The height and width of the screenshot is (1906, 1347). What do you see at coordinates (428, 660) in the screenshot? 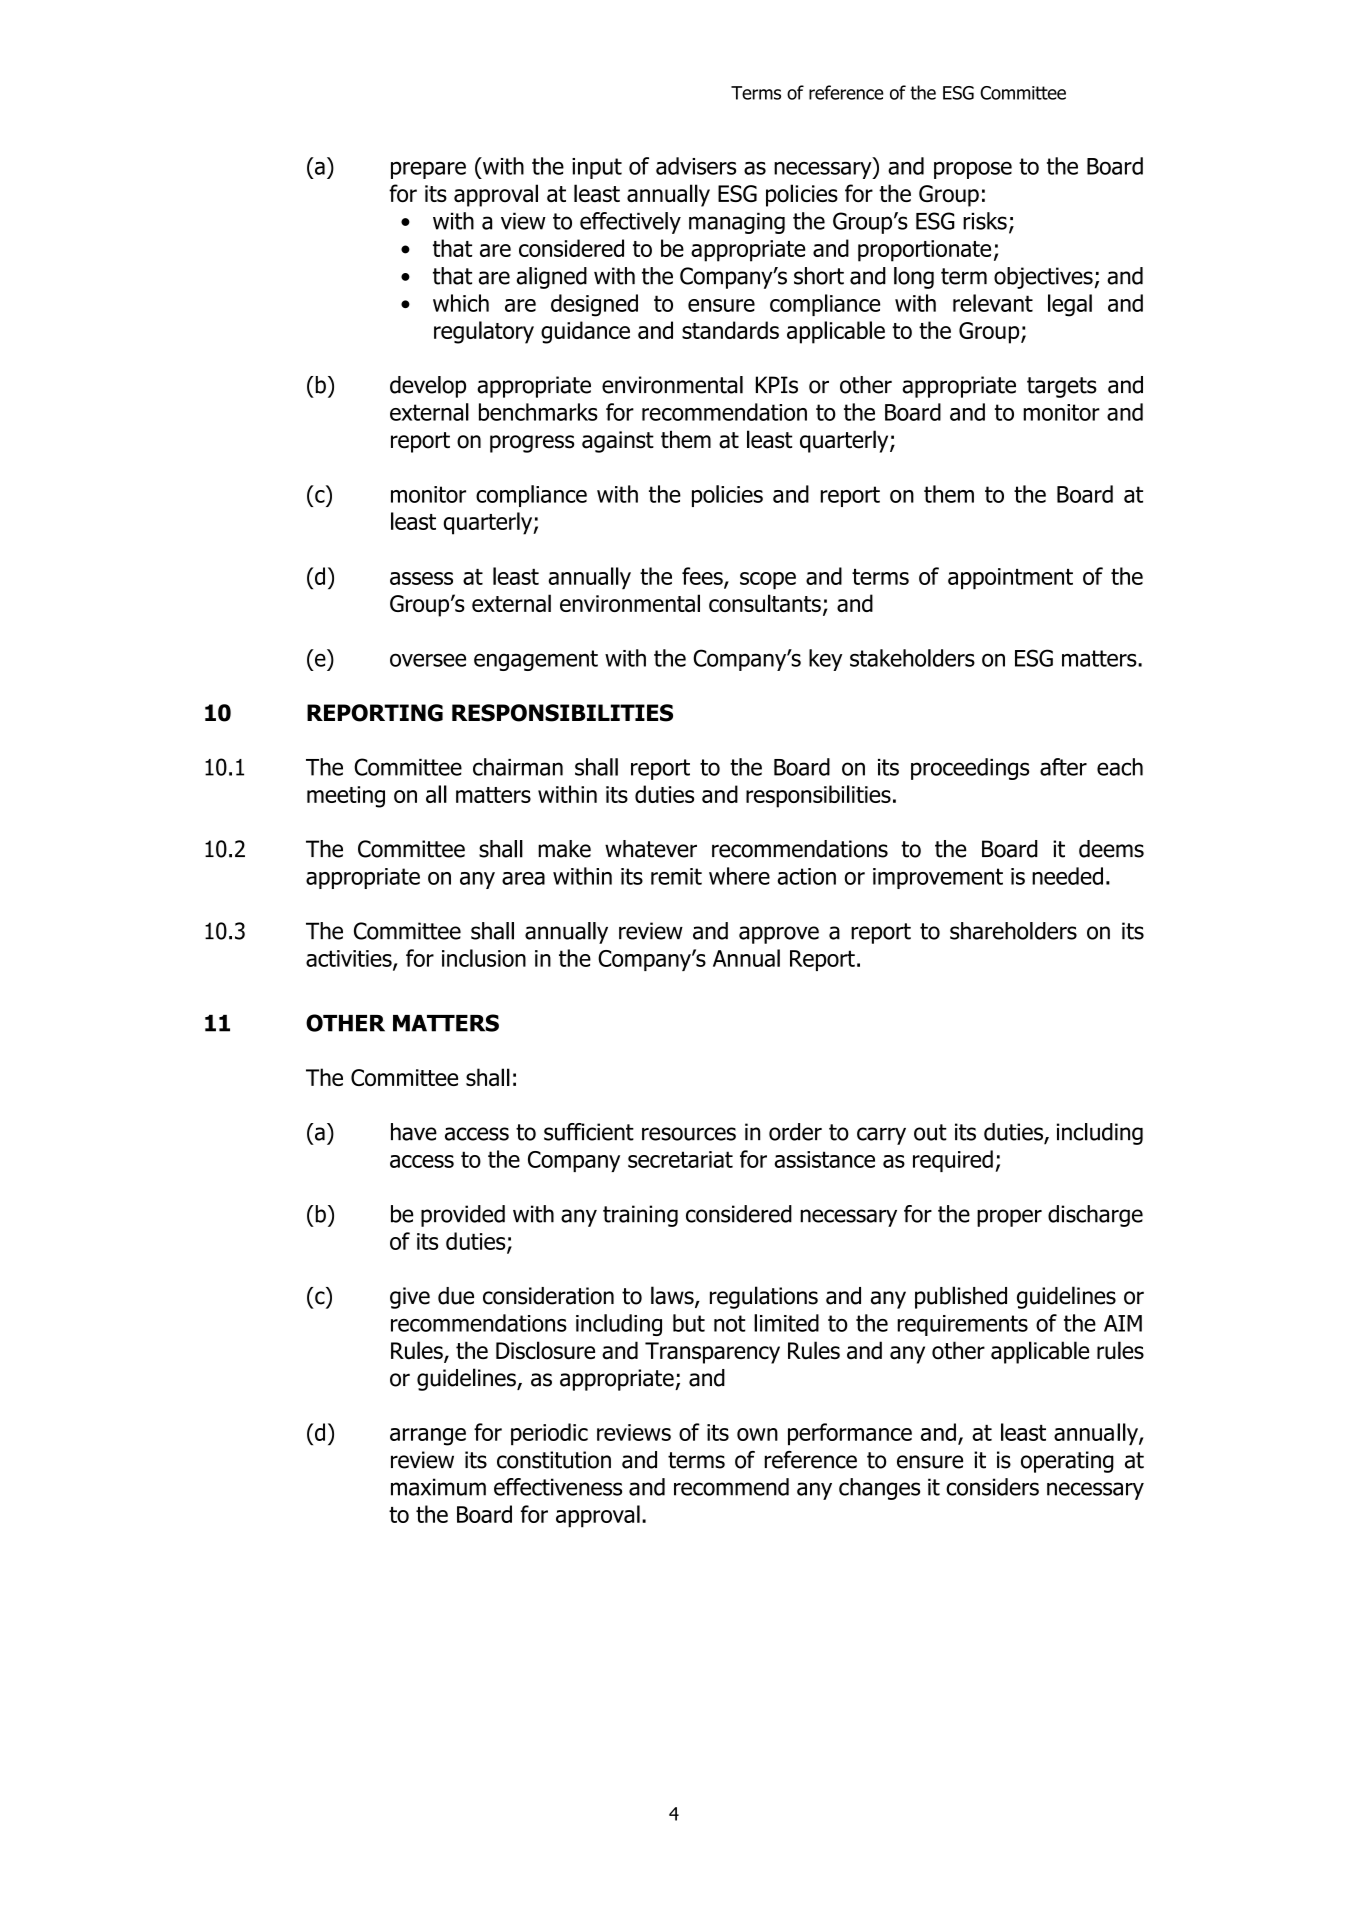
I see `oversee` at bounding box center [428, 660].
